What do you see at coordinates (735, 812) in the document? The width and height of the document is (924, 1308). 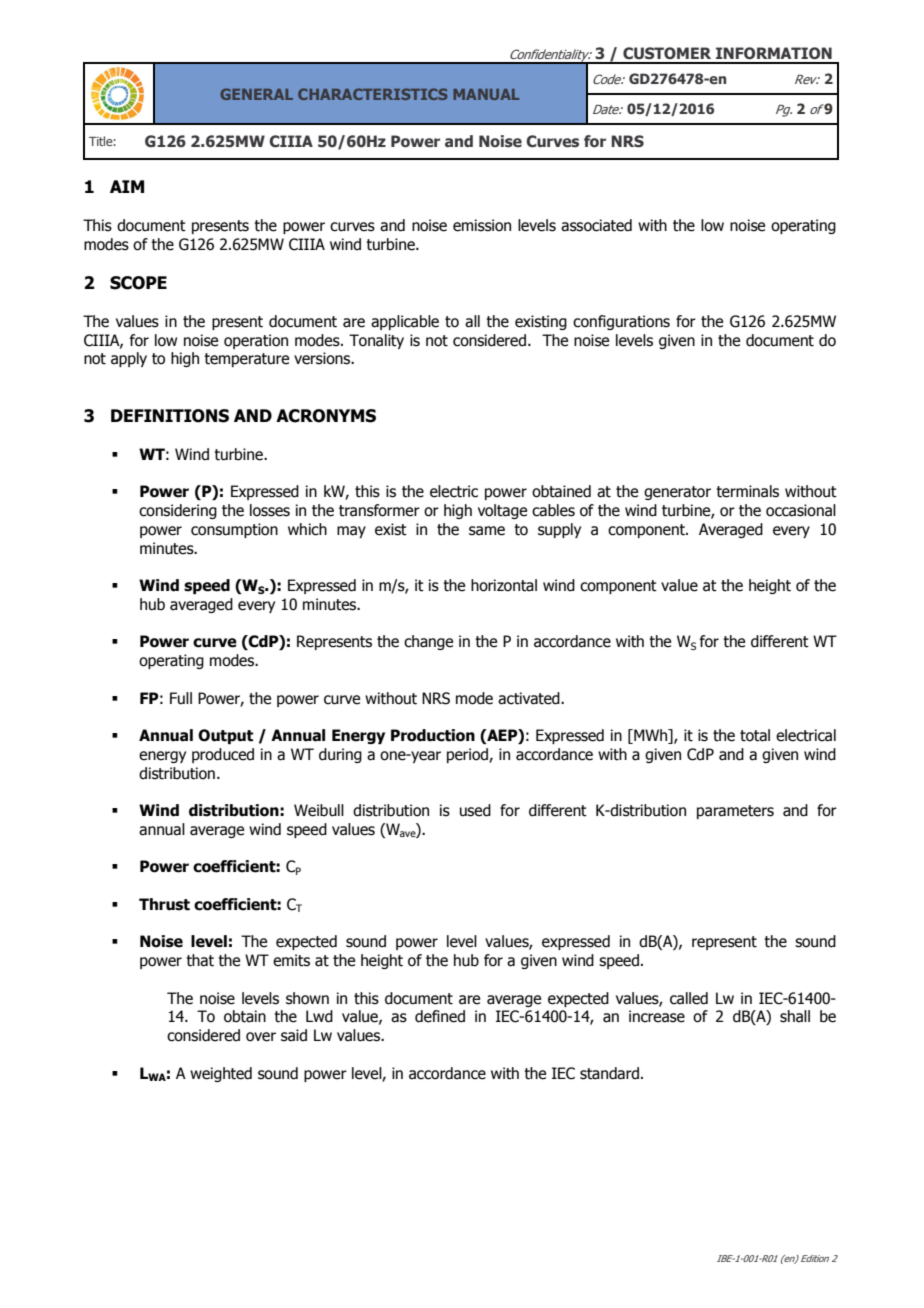 I see `parameters` at bounding box center [735, 812].
